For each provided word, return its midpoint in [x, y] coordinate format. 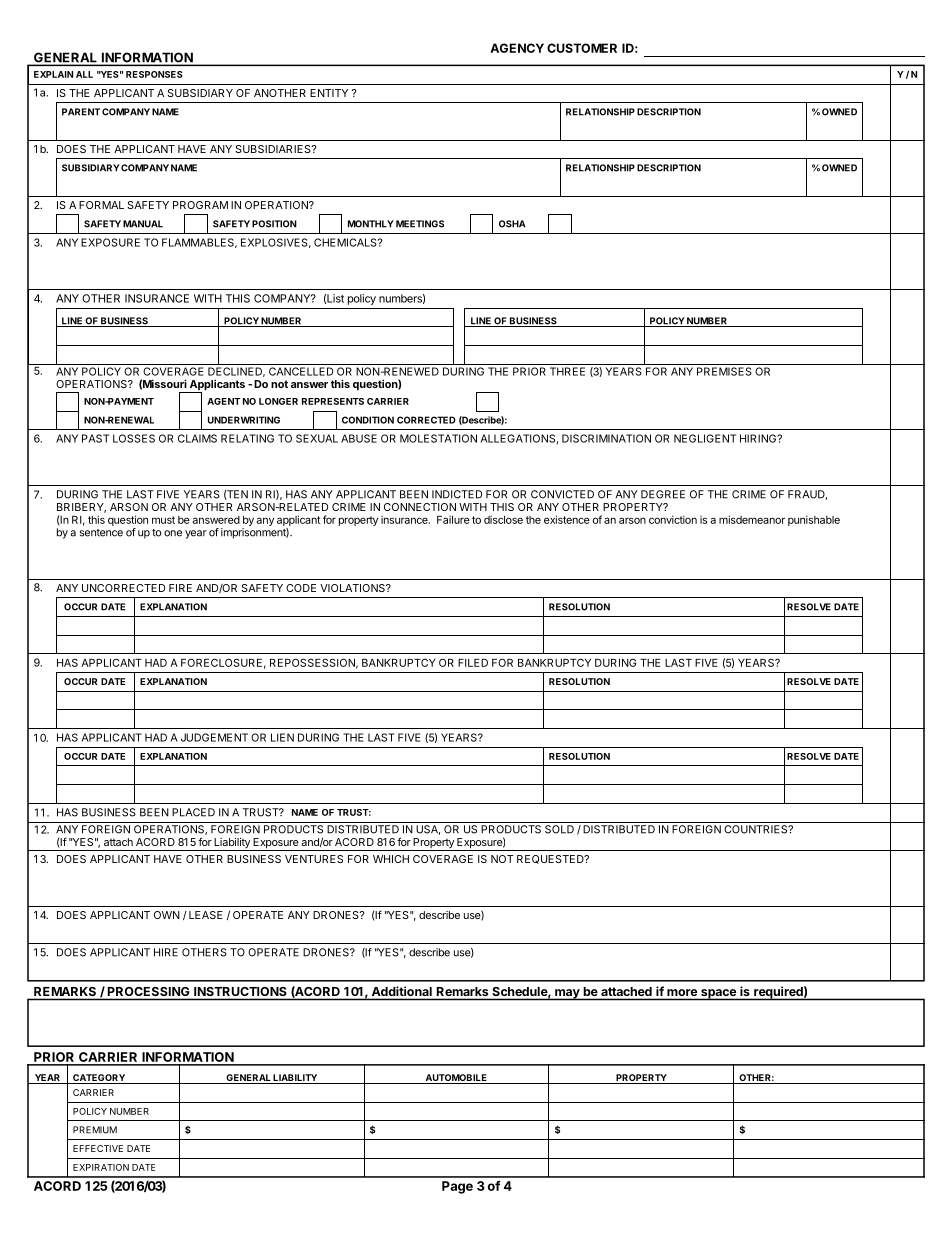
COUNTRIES [756, 829]
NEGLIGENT [705, 438]
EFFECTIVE [98, 1148]
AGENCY [517, 48]
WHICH [391, 859]
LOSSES [134, 438]
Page [457, 1187]
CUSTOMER [582, 48]
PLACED [193, 812]
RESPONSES [154, 74]
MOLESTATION [438, 438]
